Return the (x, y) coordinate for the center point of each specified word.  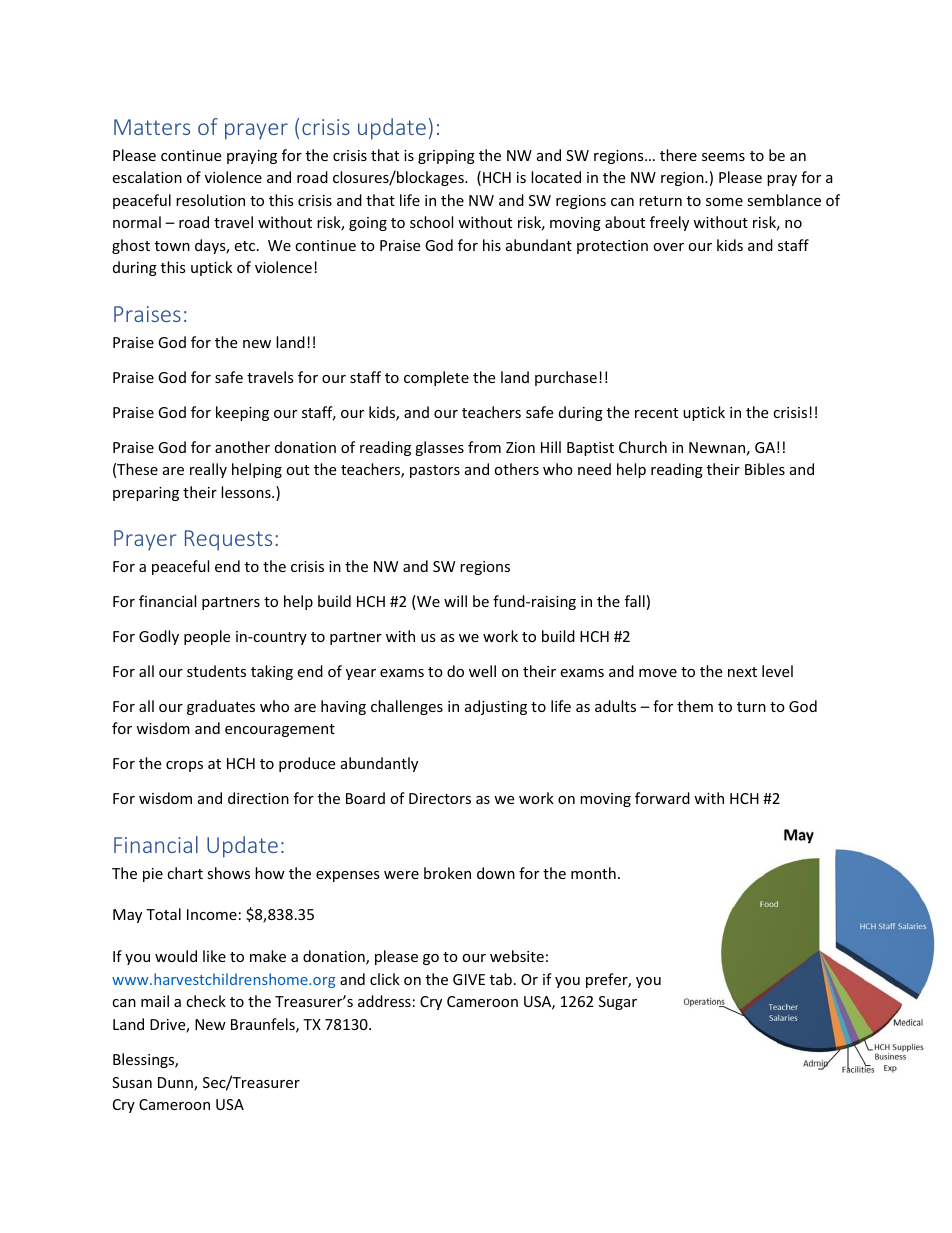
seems (723, 157)
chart (185, 873)
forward (662, 798)
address (384, 1001)
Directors (440, 798)
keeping (242, 413)
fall (635, 601)
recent (656, 413)
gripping (446, 157)
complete (436, 378)
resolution (210, 200)
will (455, 601)
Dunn (176, 1084)
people (207, 637)
